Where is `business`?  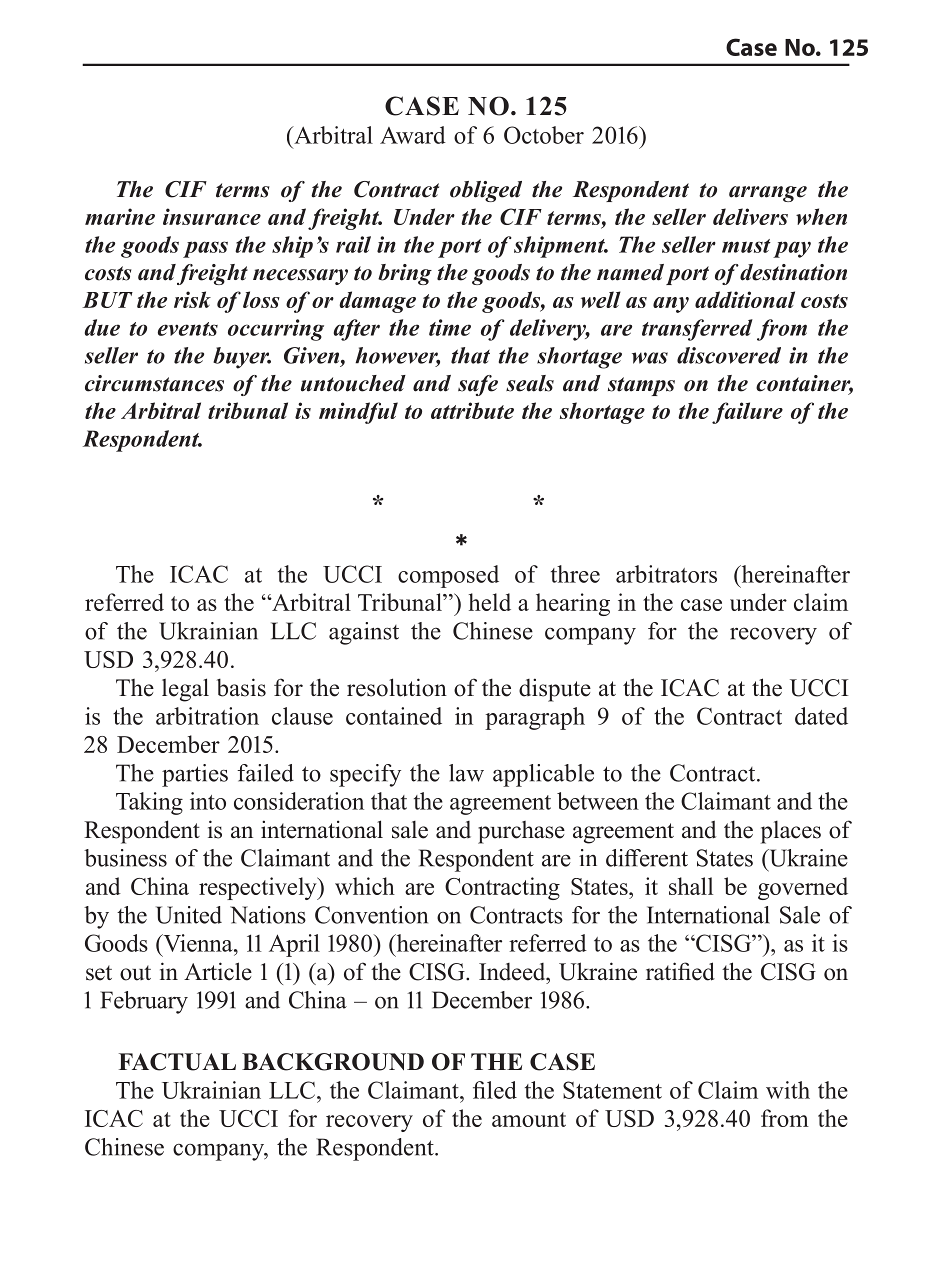
business is located at coordinates (125, 858).
